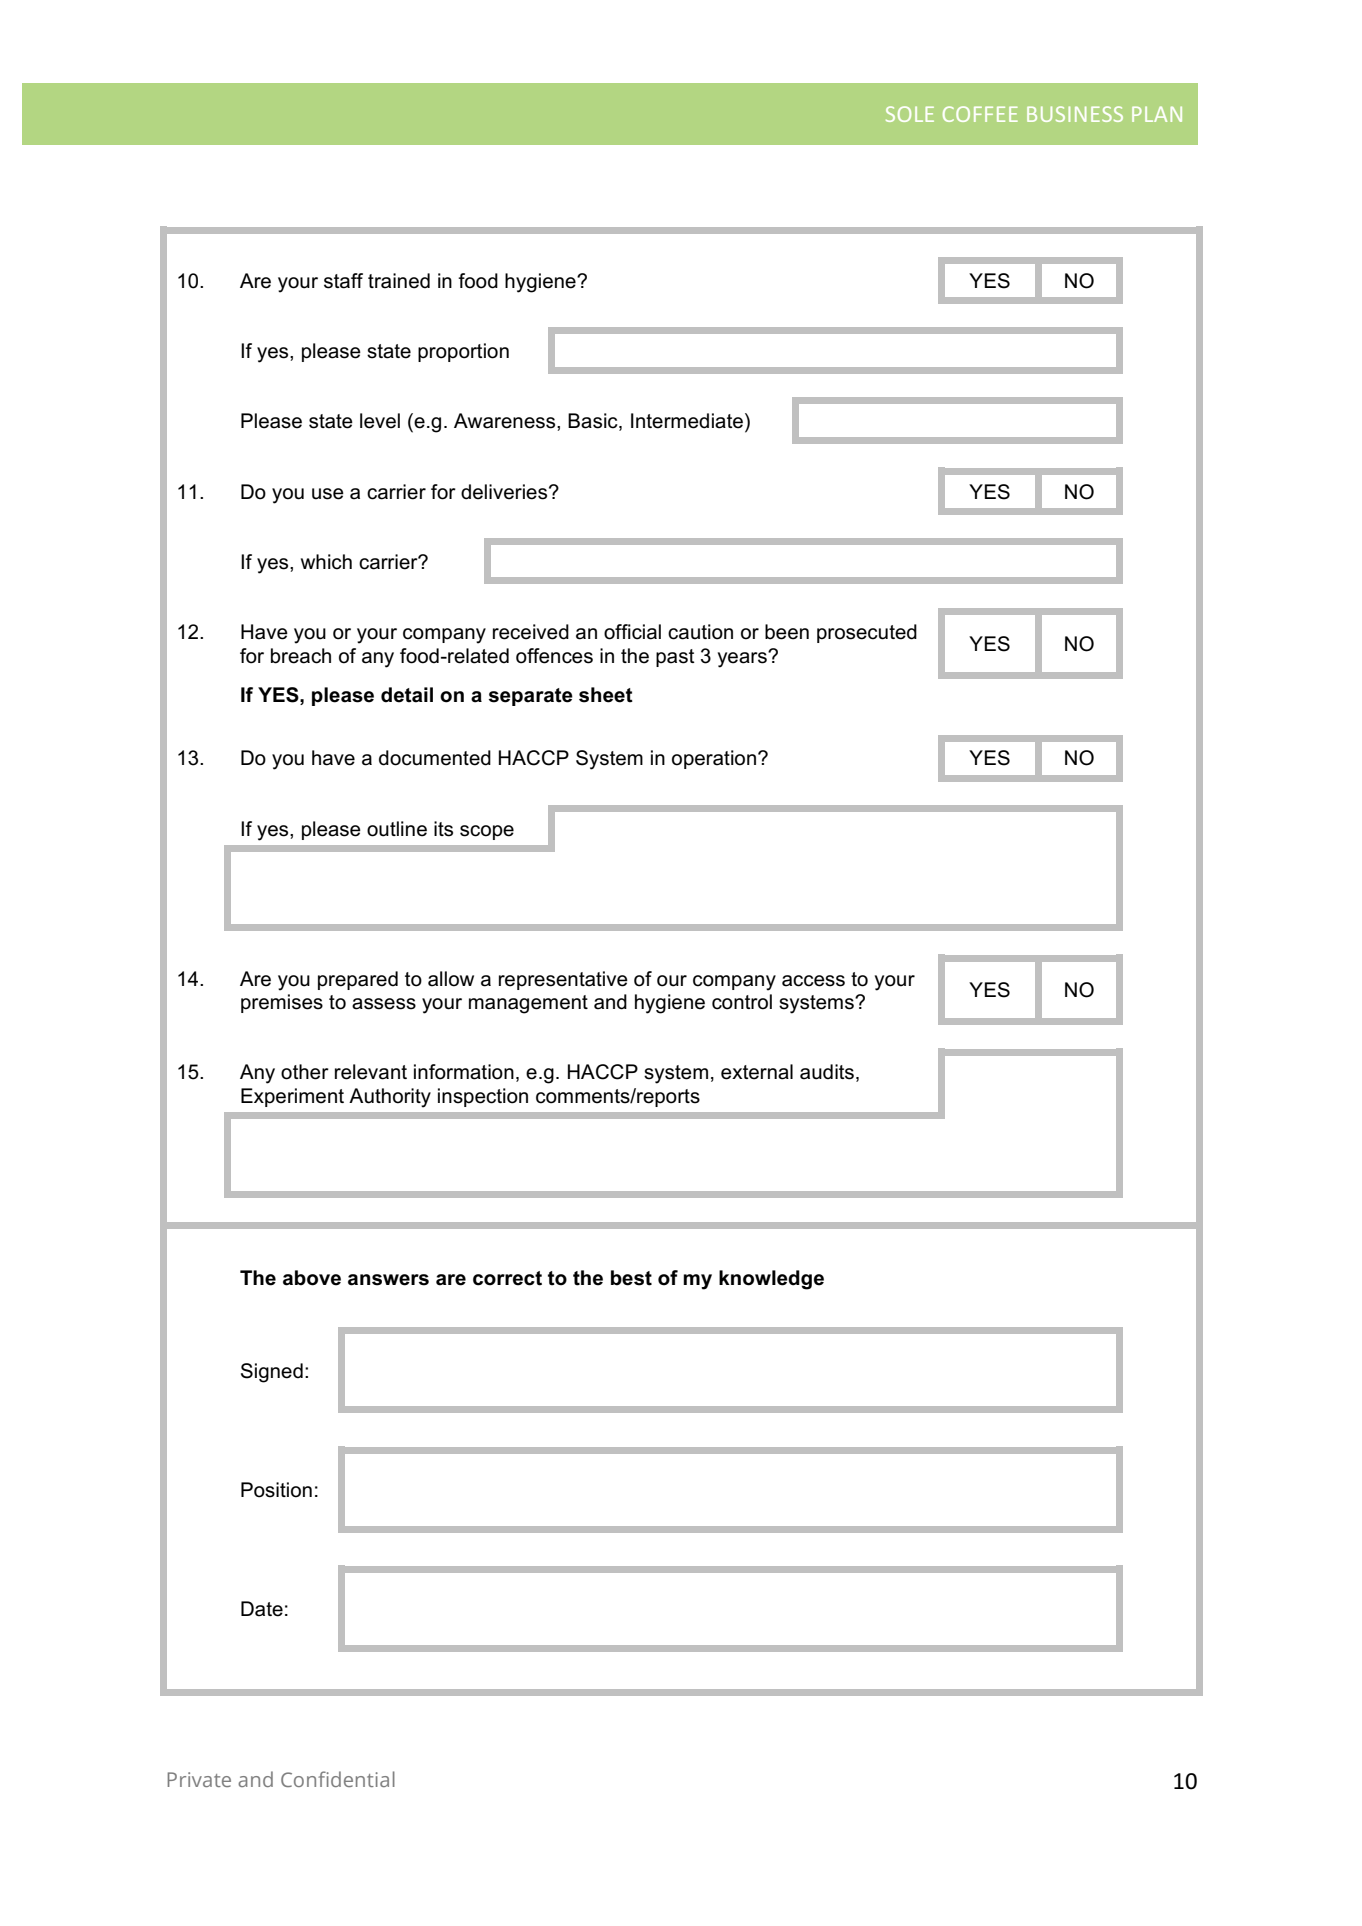 The image size is (1362, 1926). I want to click on BUSINESS, so click(1075, 114).
